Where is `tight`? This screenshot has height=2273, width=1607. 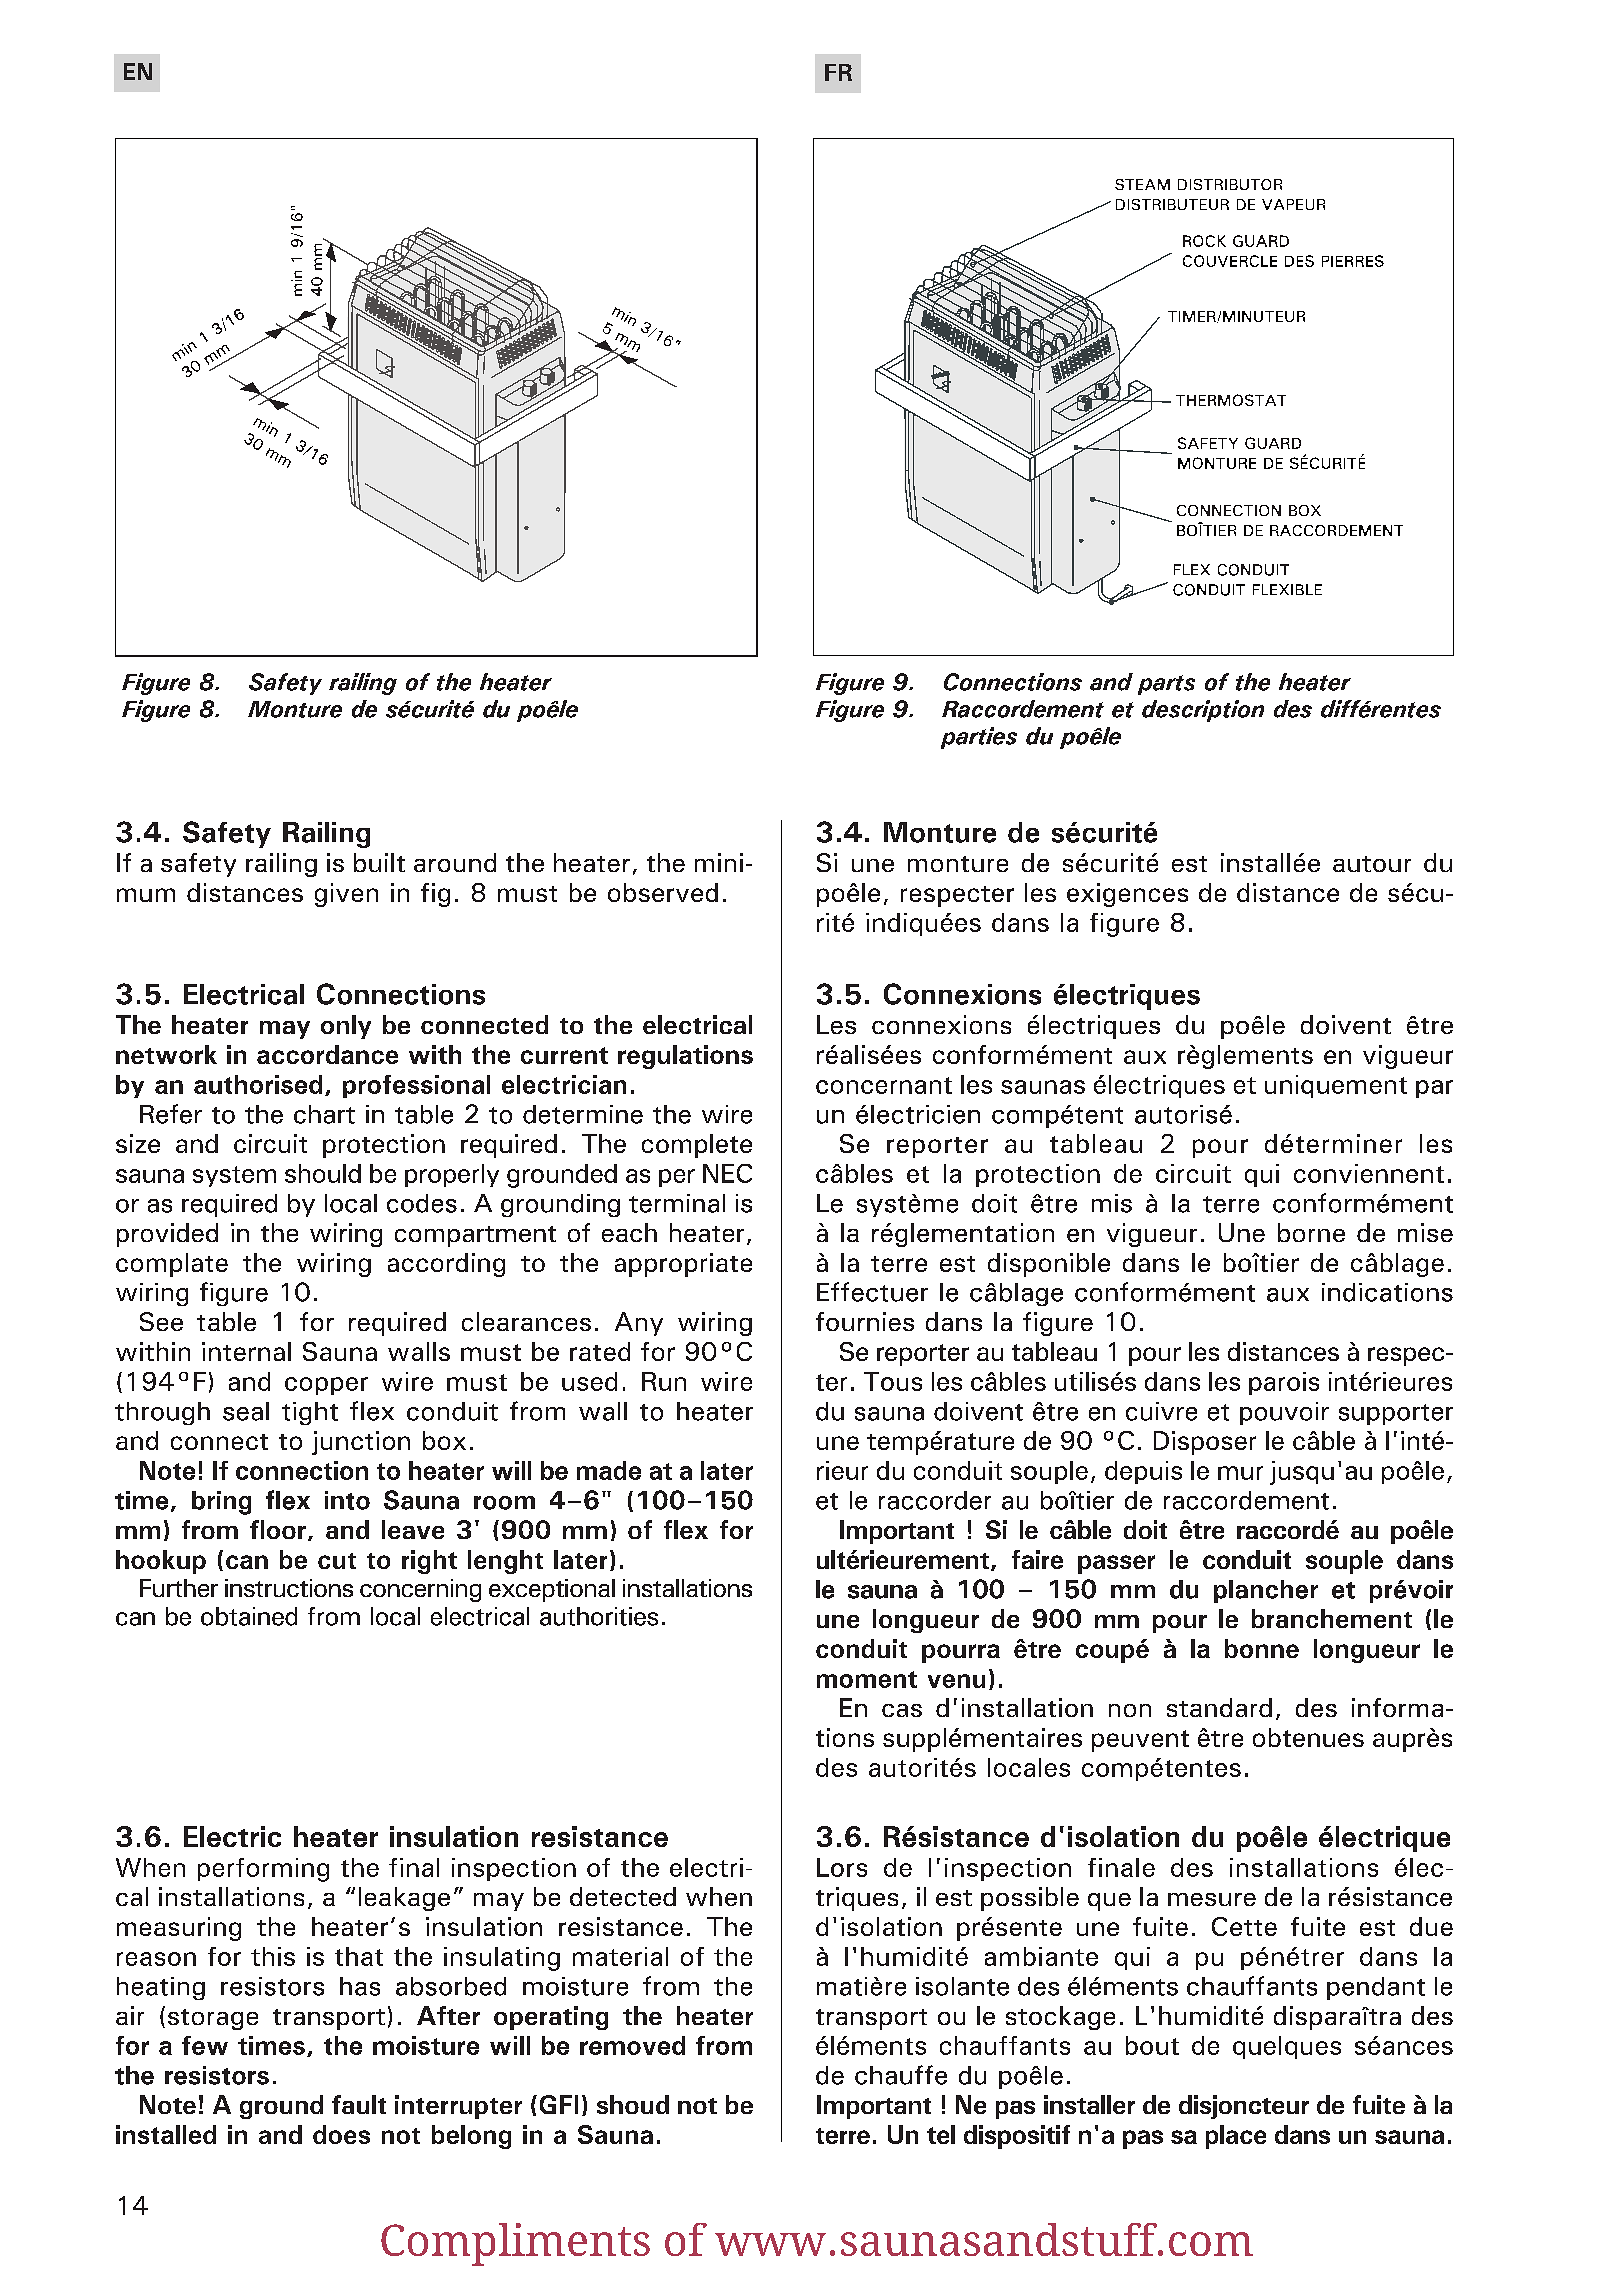 tight is located at coordinates (310, 1413).
